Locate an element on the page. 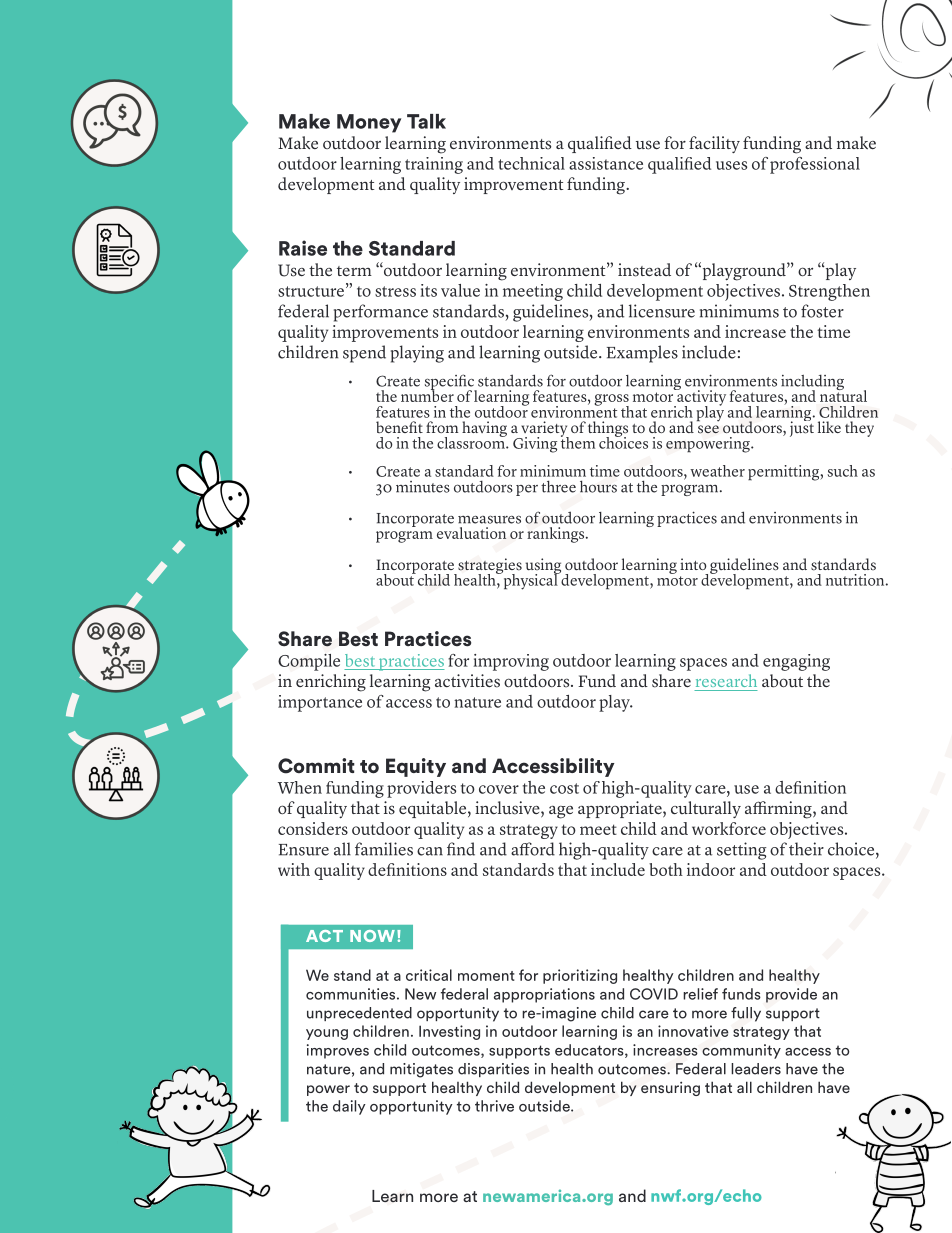 This page has width=952, height=1233. assistance is located at coordinates (606, 163).
